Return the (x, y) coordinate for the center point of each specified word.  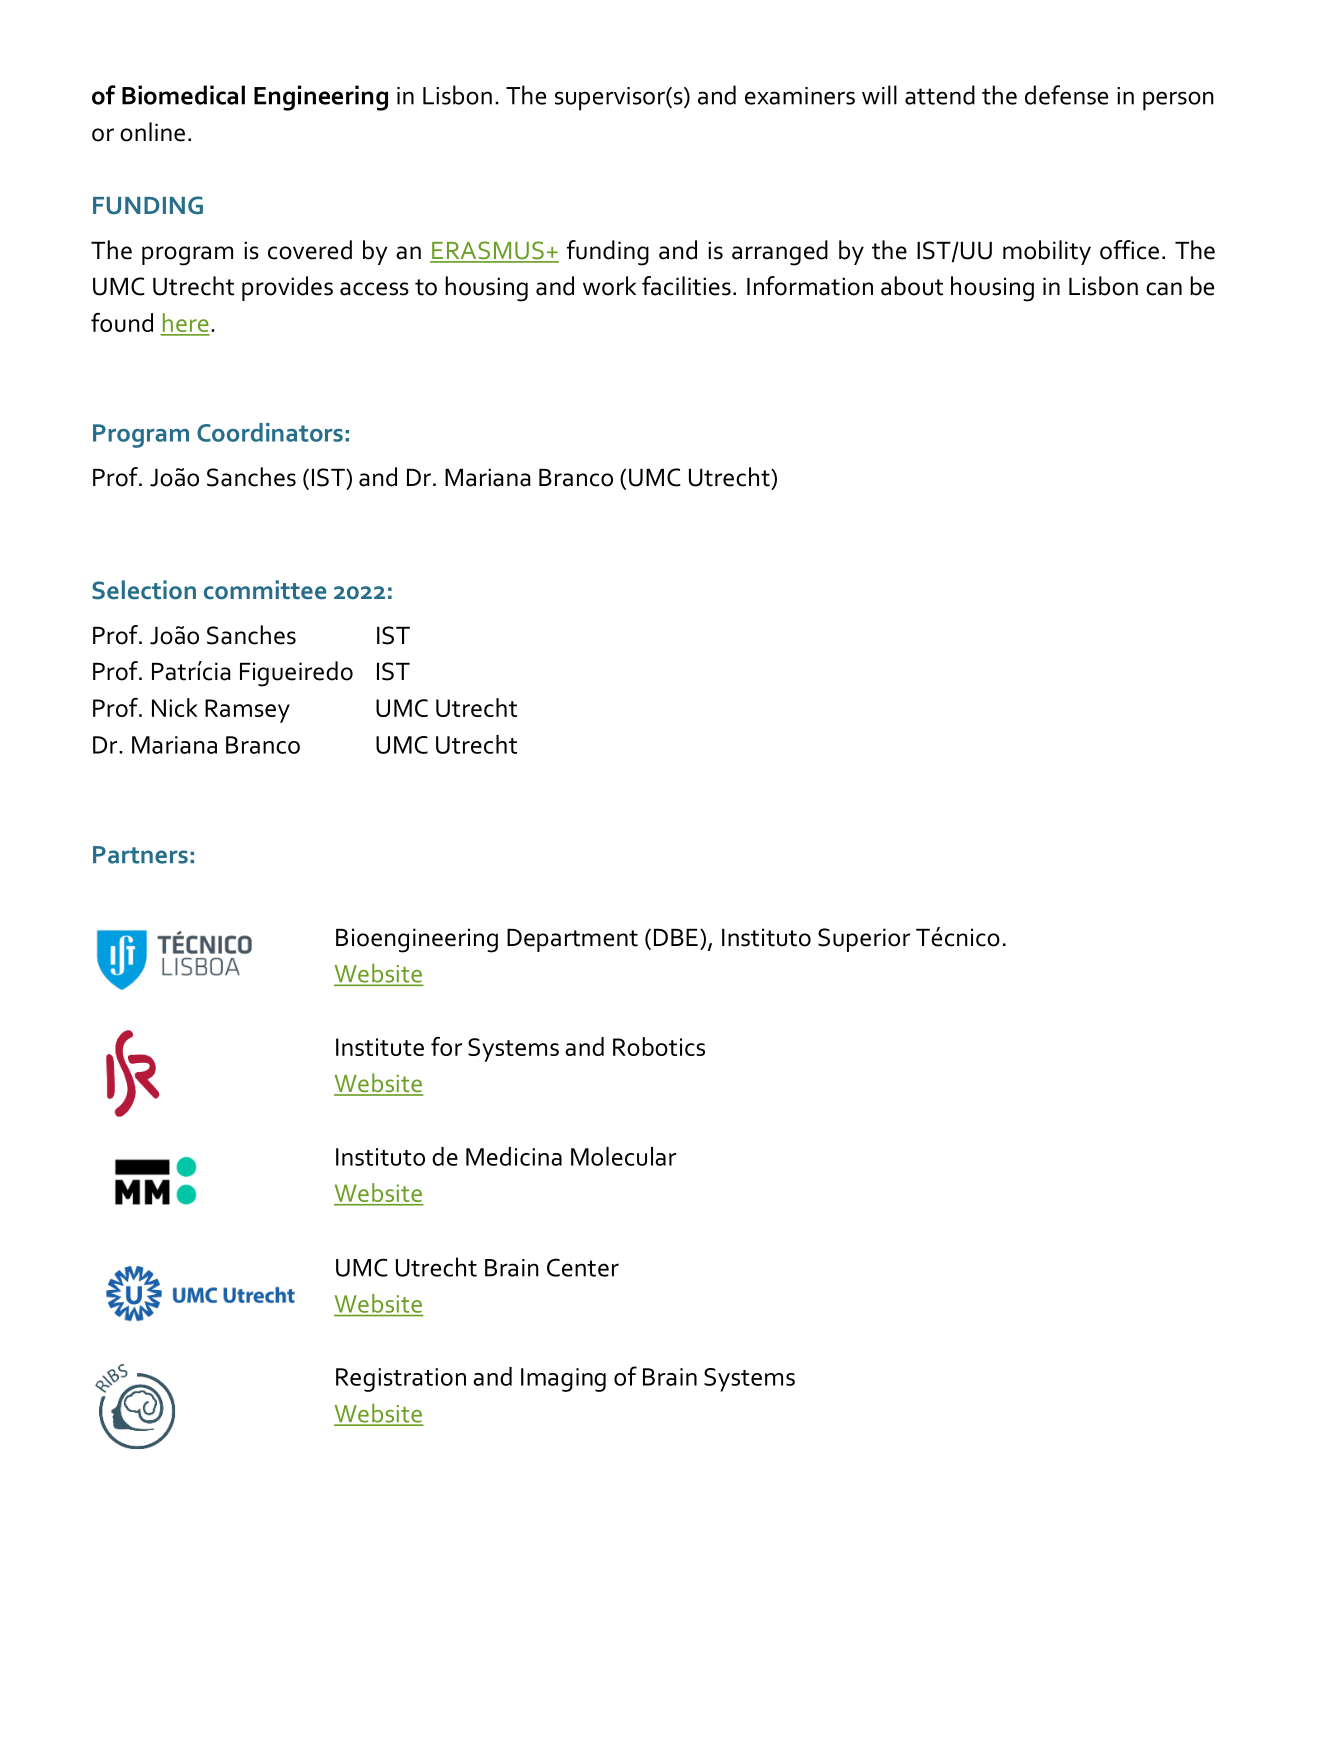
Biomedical (183, 95)
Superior (864, 940)
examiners (800, 96)
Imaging (563, 1380)
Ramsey (247, 711)
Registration (401, 1380)
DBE (676, 937)
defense (1066, 95)
